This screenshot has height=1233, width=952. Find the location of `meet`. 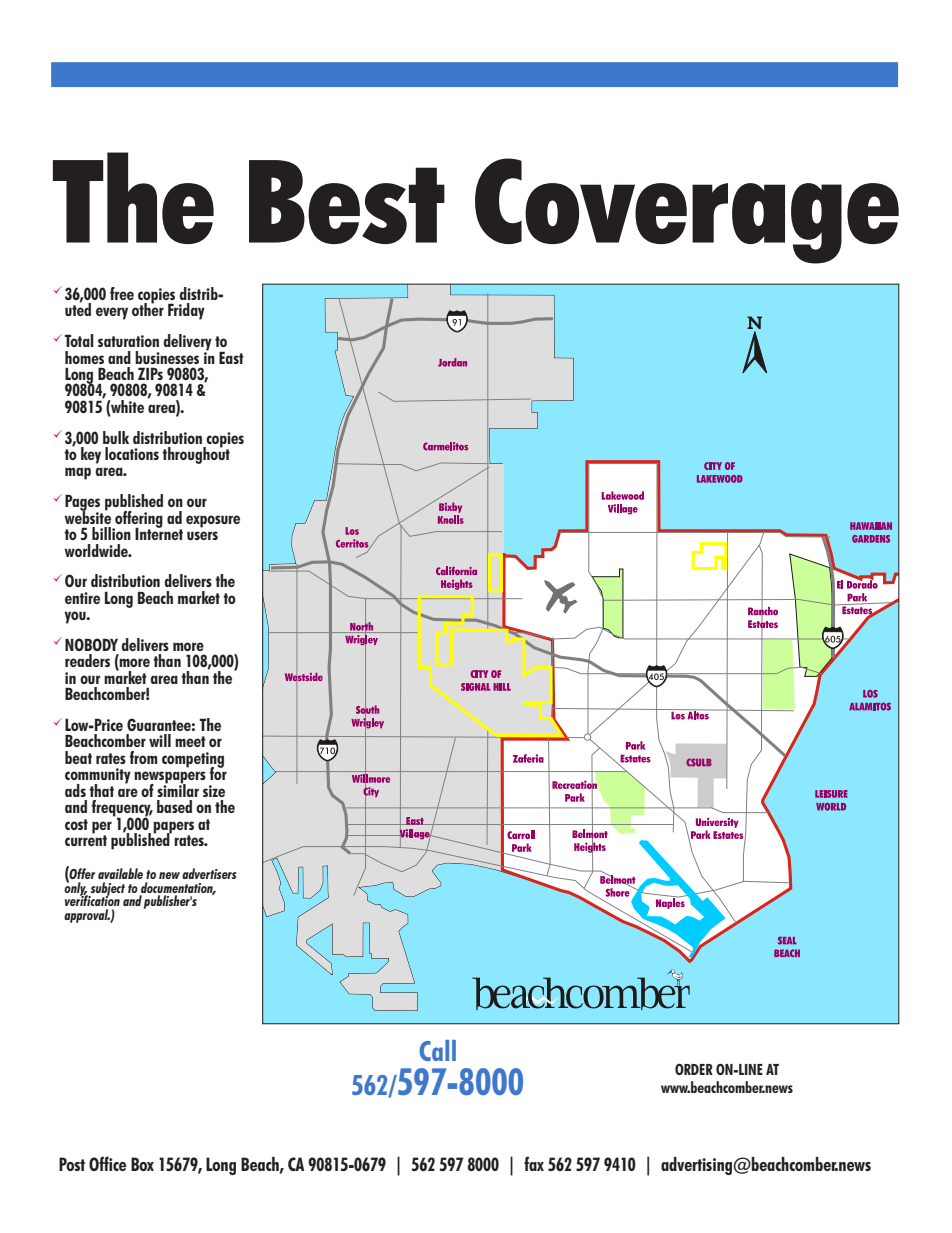

meet is located at coordinates (190, 741).
